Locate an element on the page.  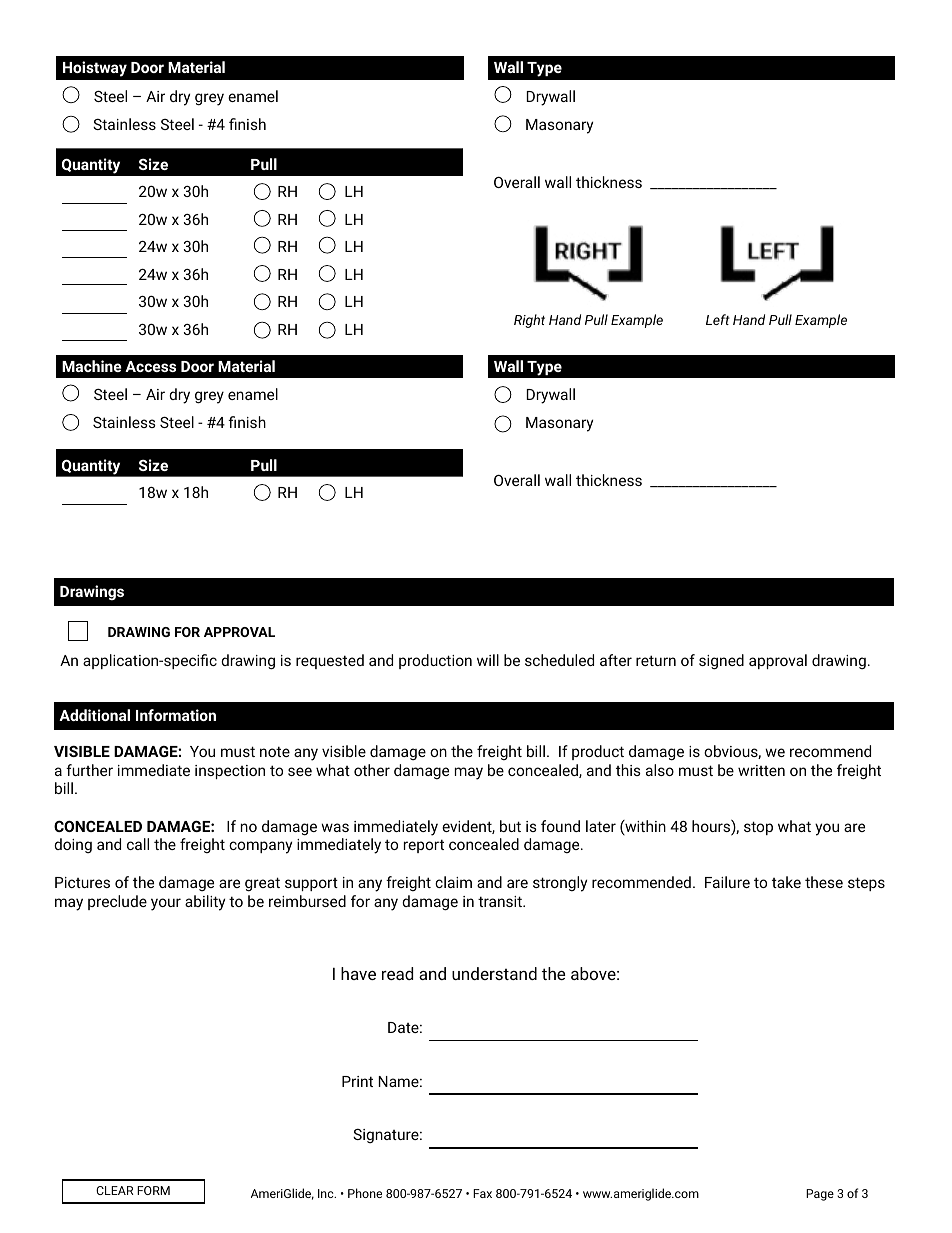
Information is located at coordinates (176, 715).
